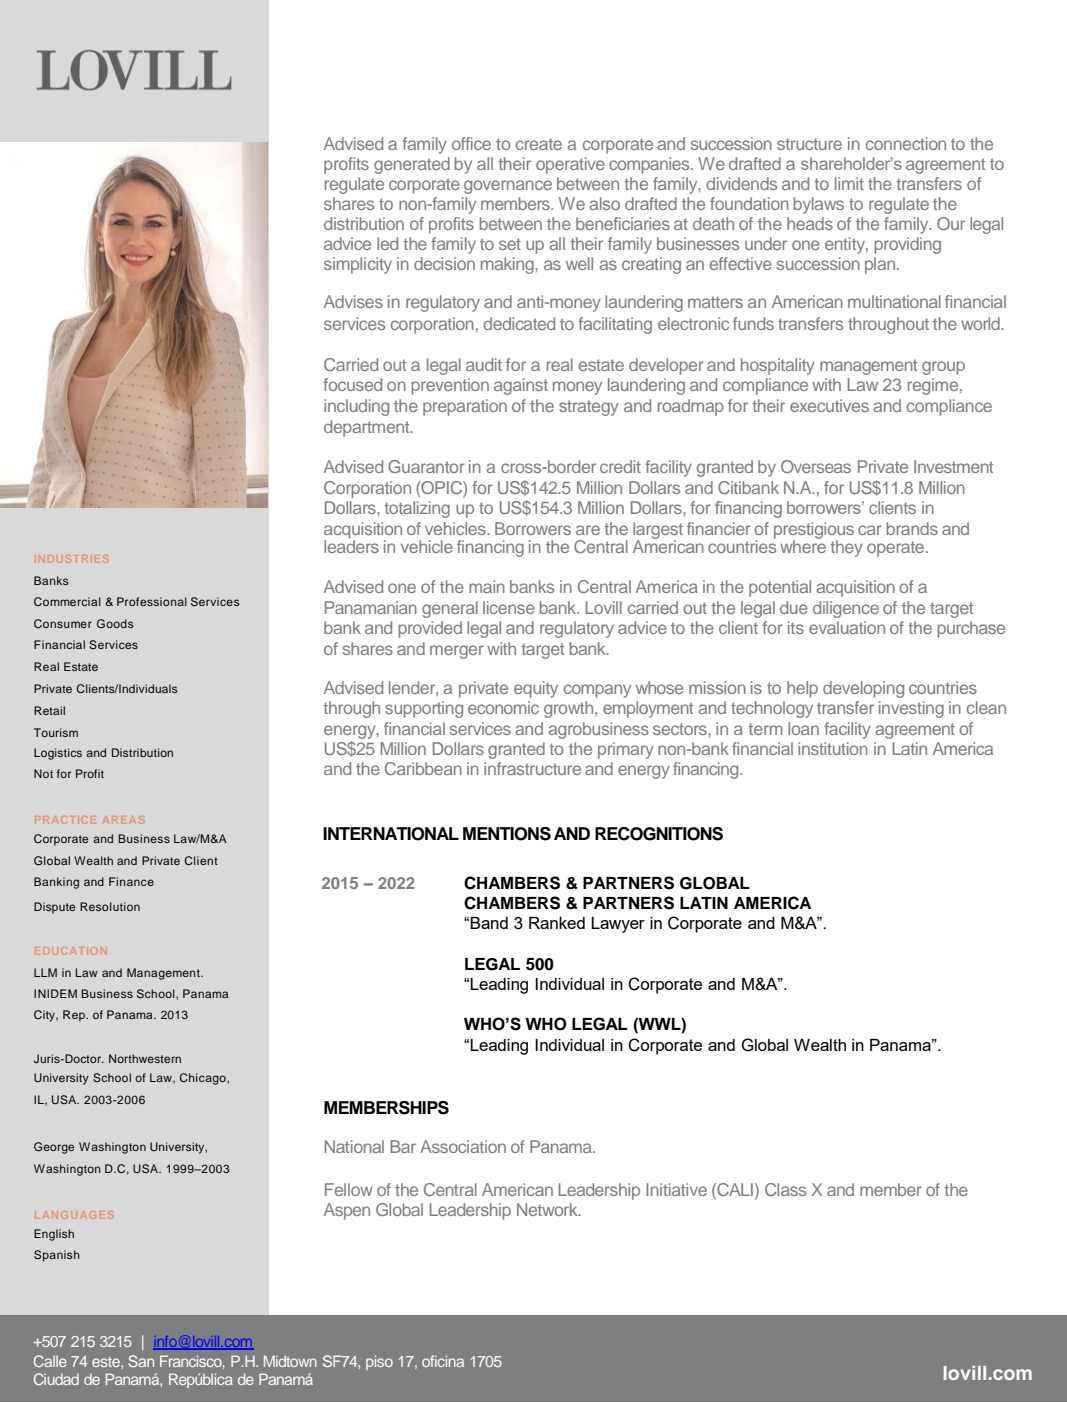 Image resolution: width=1067 pixels, height=1403 pixels. Describe the element at coordinates (387, 243) in the image. I see `led` at that location.
